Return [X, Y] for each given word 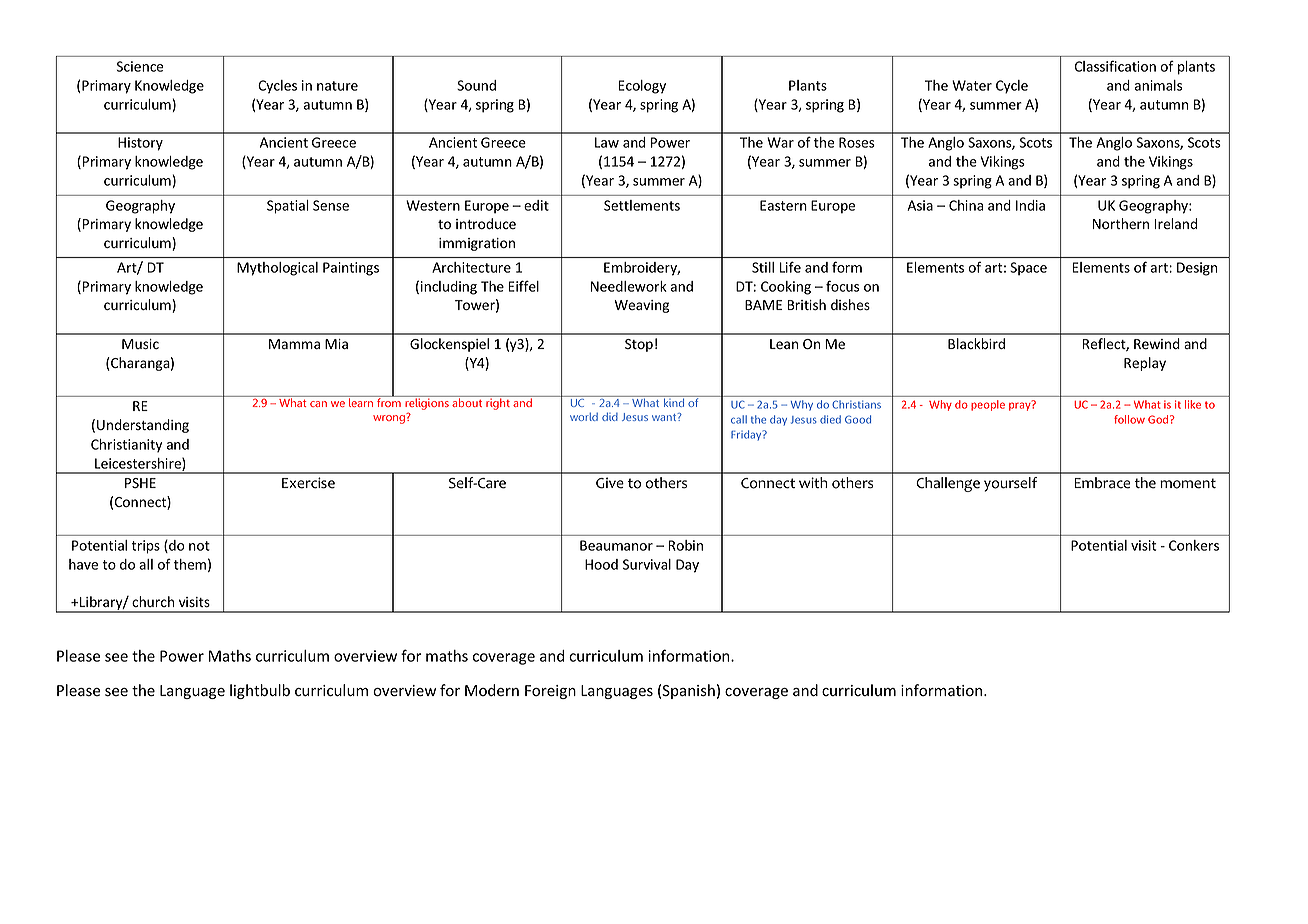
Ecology [642, 87]
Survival [647, 564]
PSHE [140, 483]
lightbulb [260, 691]
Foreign [550, 692]
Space [1028, 269]
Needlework [629, 286]
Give [610, 483]
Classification [1115, 66]
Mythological [277, 269]
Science [140, 66]
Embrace [1102, 483]
